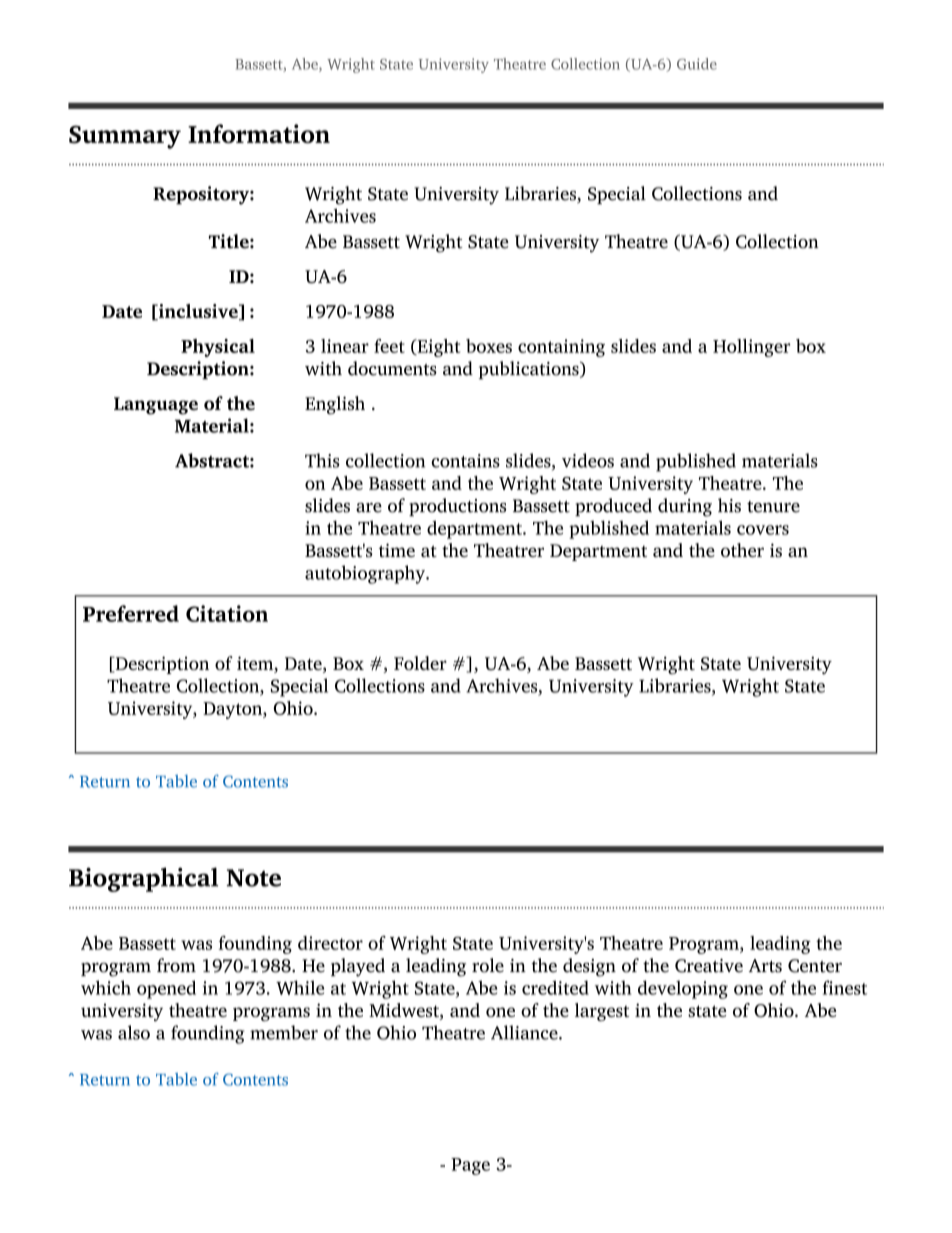 This document has width=952, height=1233. I want to click on contains, so click(465, 461).
